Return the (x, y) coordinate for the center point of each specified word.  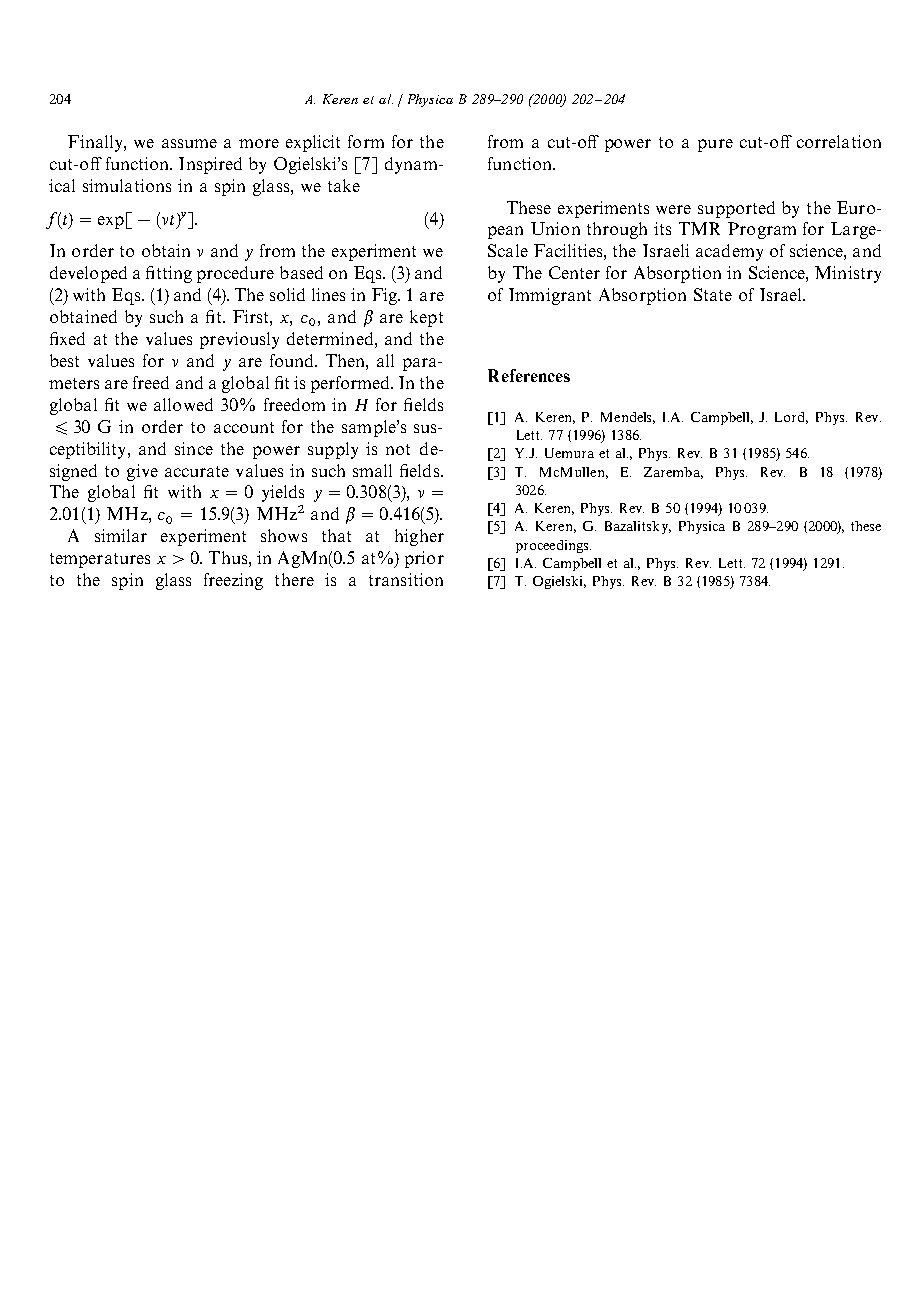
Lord (791, 418)
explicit (313, 143)
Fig (385, 296)
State (713, 294)
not (398, 449)
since (194, 448)
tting (174, 274)
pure (715, 145)
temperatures (100, 560)
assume (189, 143)
